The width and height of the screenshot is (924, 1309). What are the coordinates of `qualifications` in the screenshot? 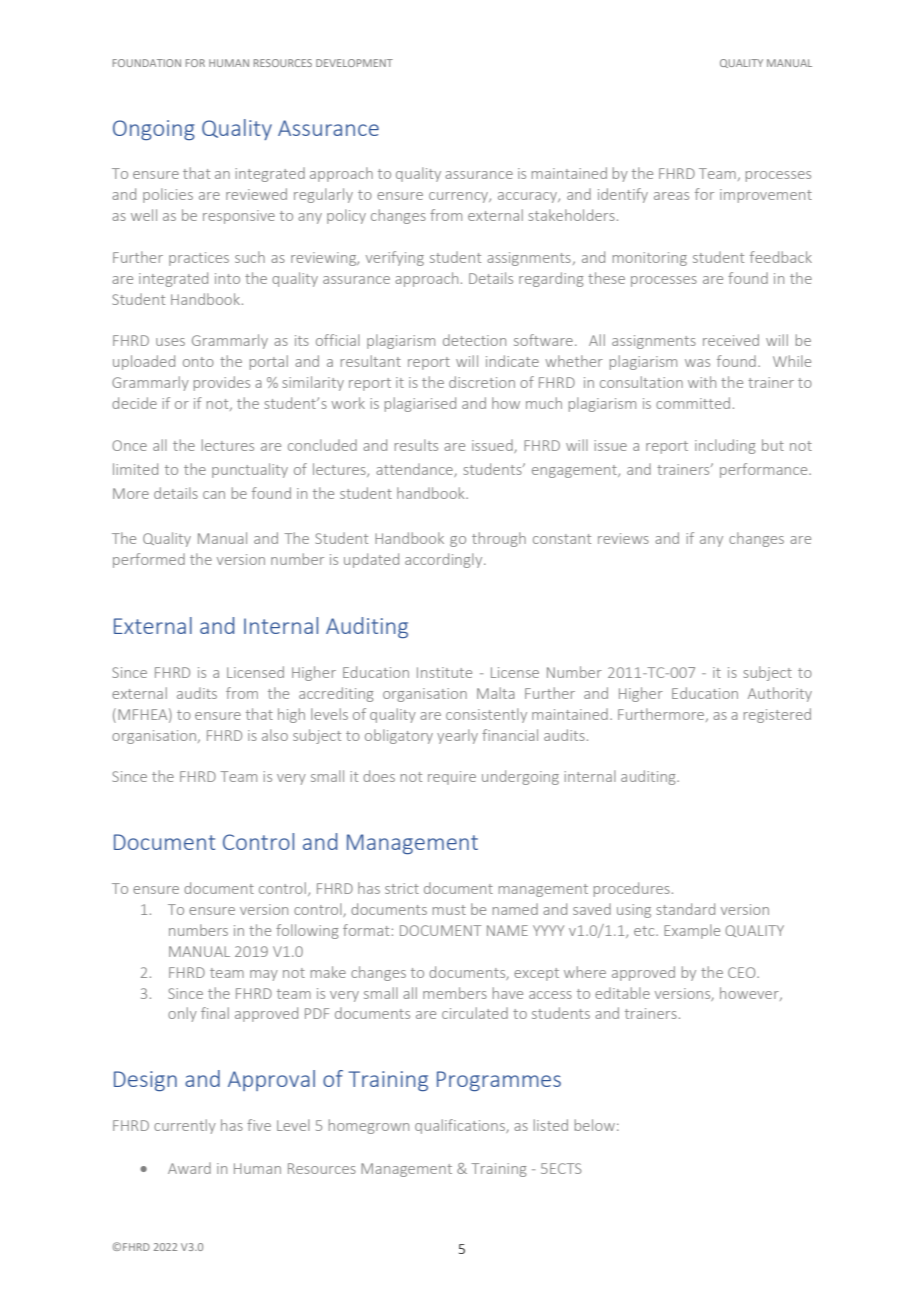 It's located at (461, 1126).
